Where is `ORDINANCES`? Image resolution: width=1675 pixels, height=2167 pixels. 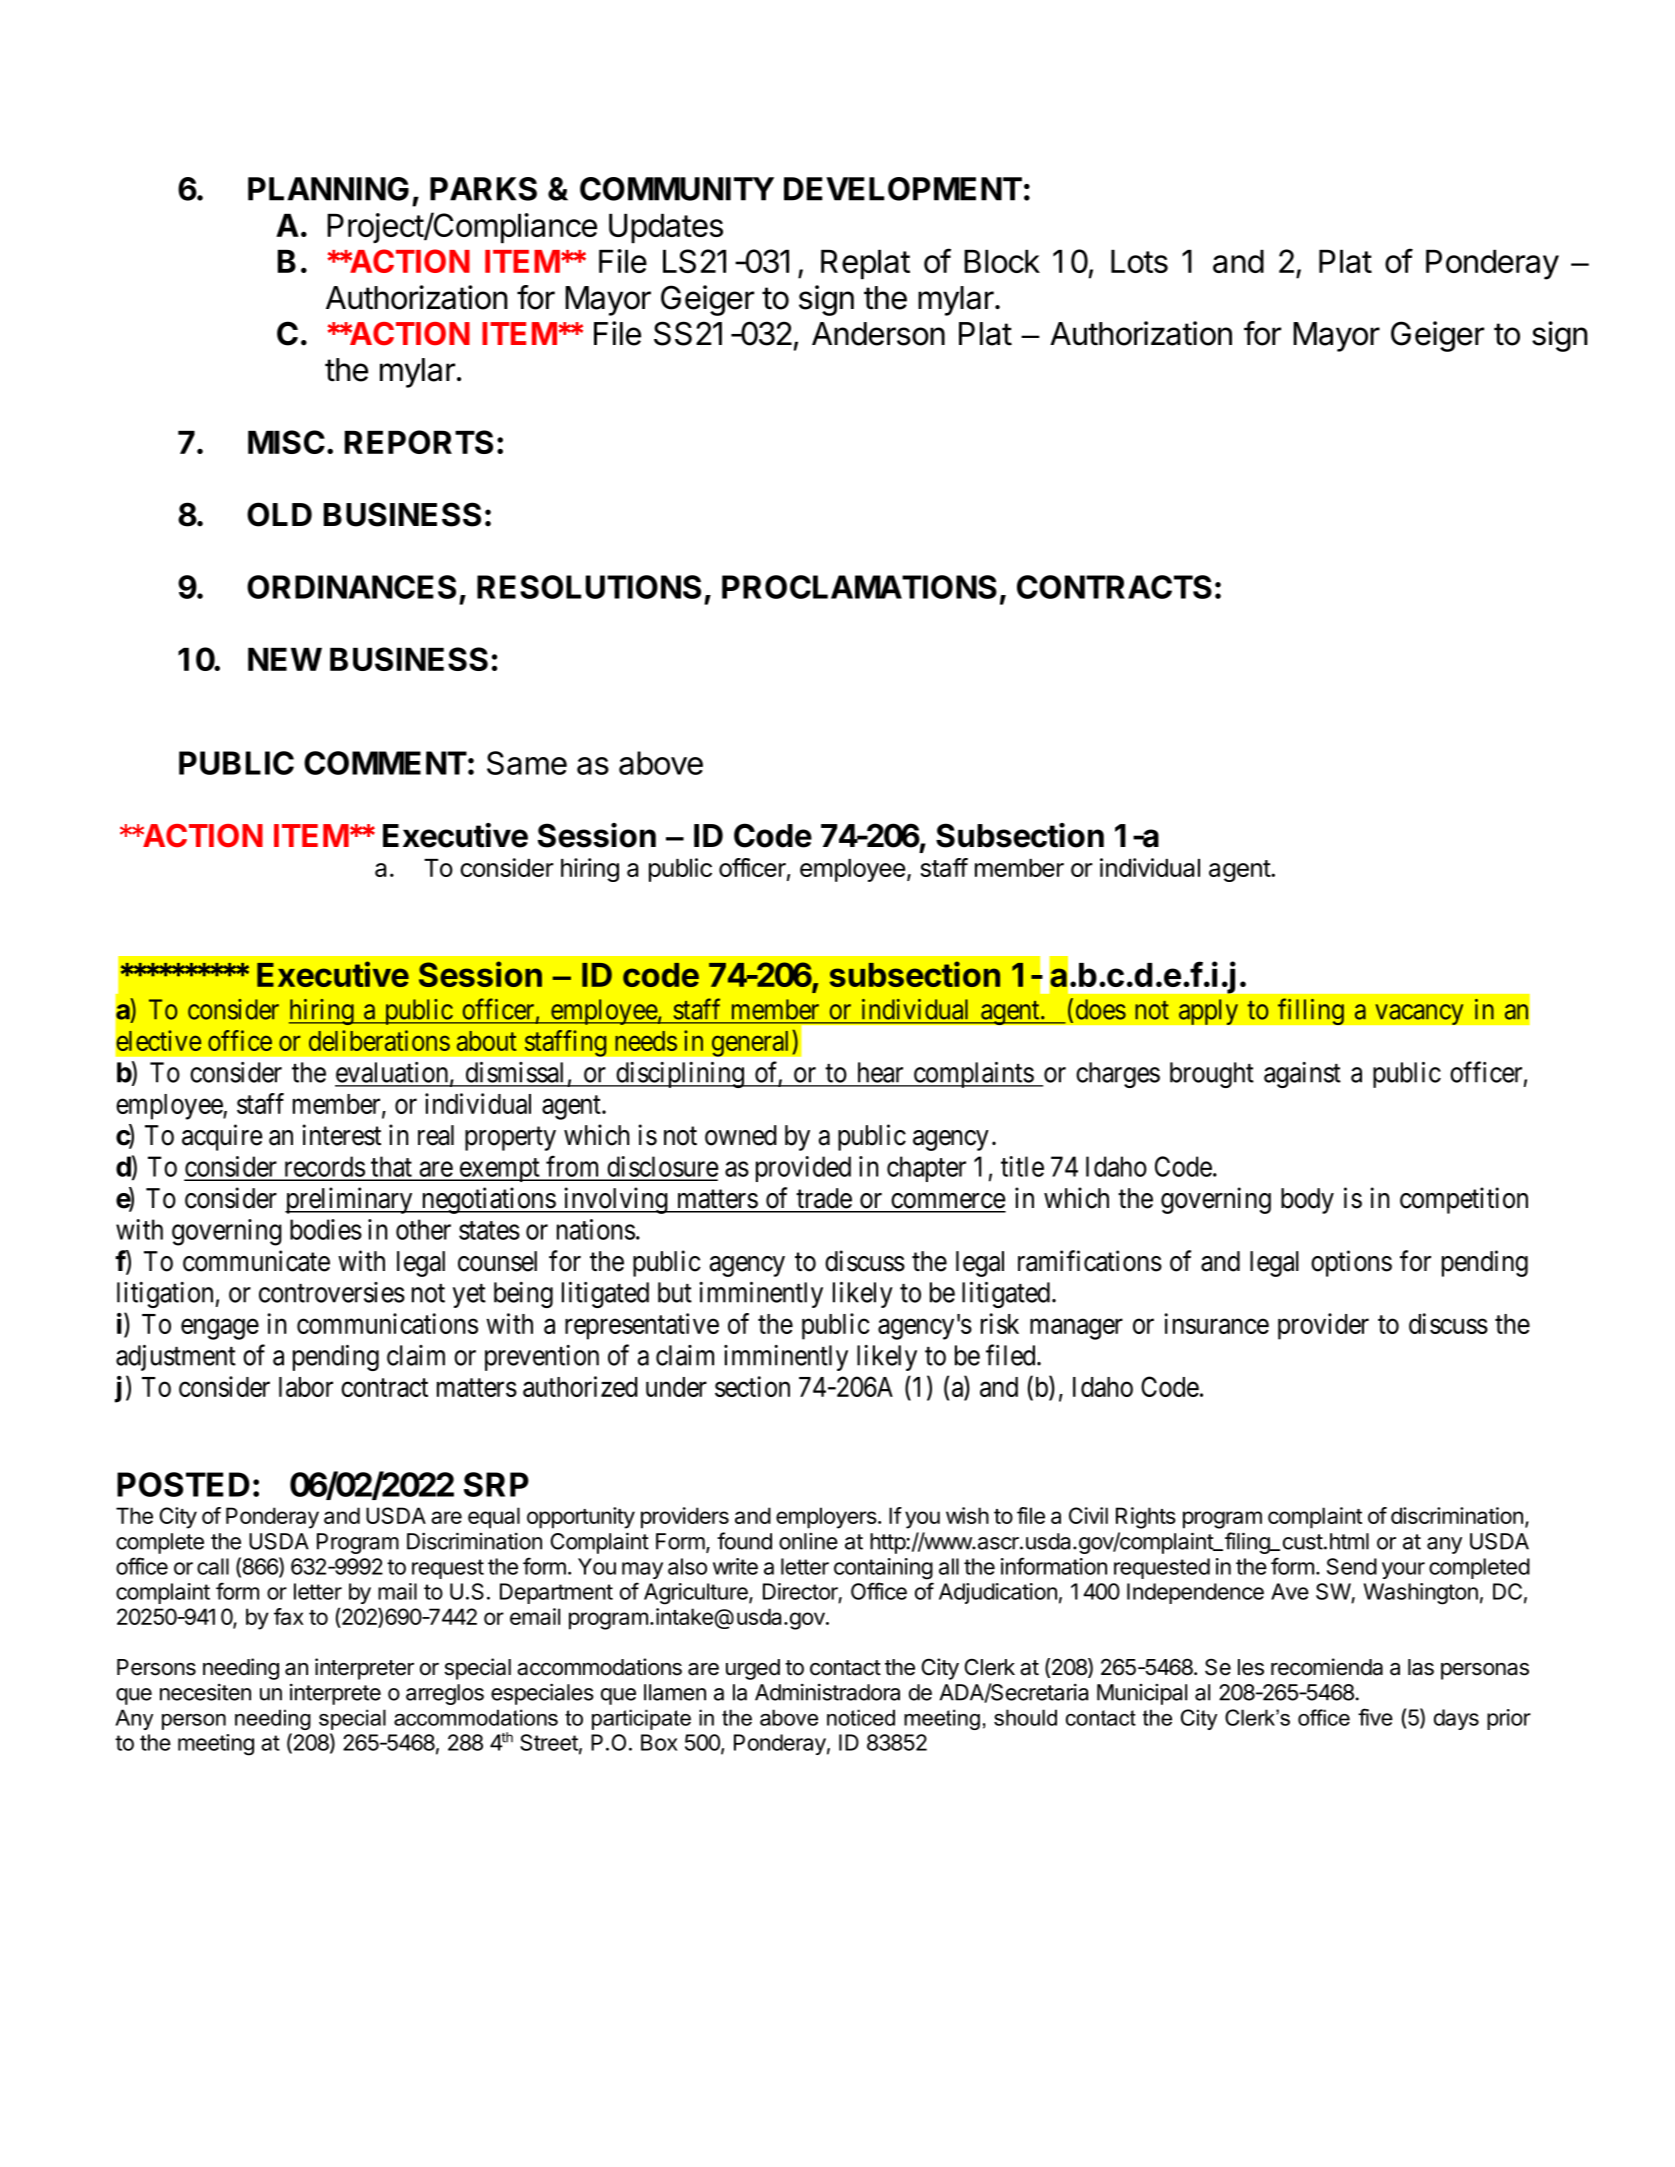 ORDINANCES is located at coordinates (351, 587).
